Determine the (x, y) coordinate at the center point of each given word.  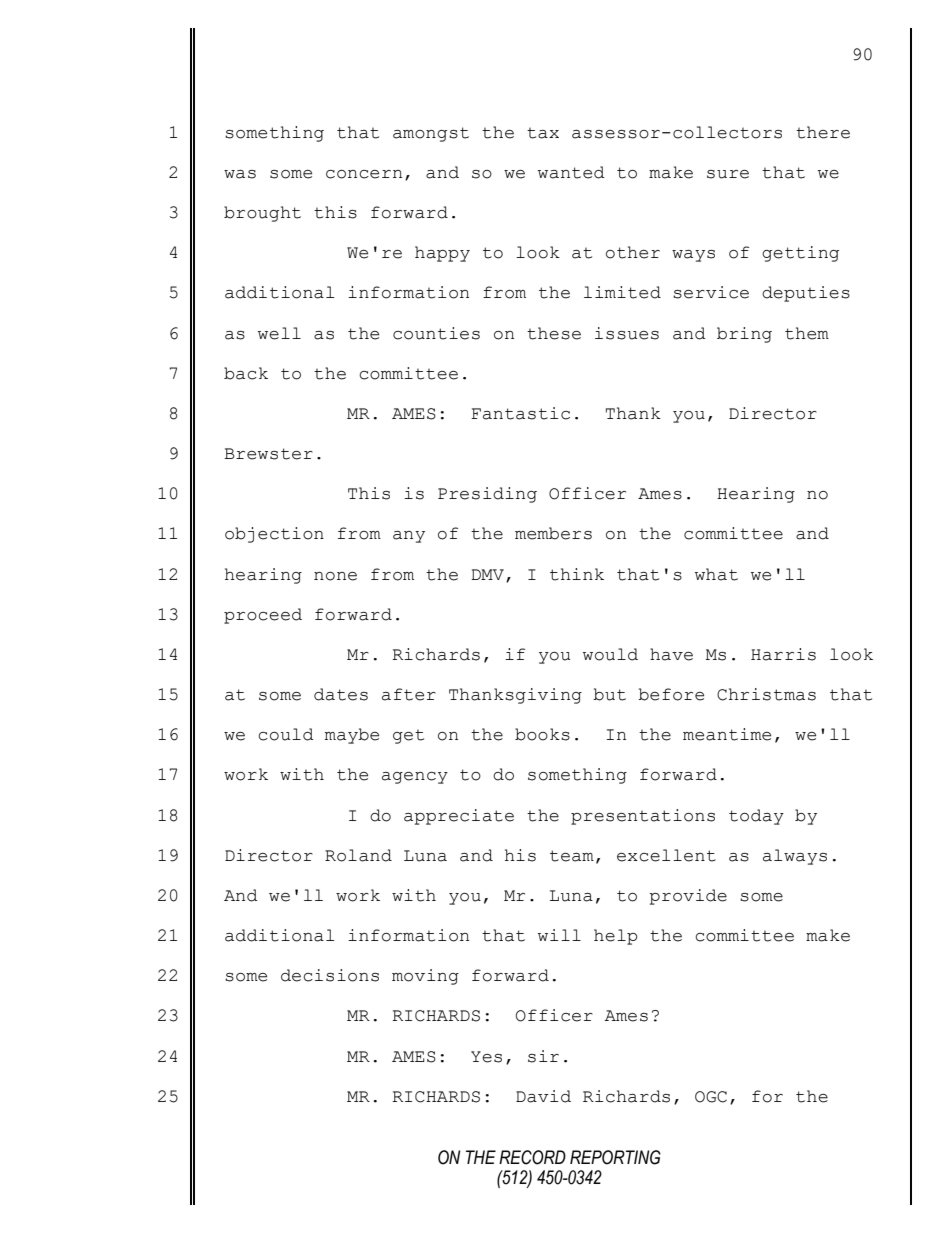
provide (688, 897)
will (559, 935)
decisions (330, 975)
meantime (727, 734)
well (279, 333)
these (554, 333)
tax (543, 133)
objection (274, 535)
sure (728, 174)
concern (364, 174)
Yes (486, 1057)
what (716, 574)
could (286, 734)
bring (744, 335)
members (553, 533)
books (542, 734)
